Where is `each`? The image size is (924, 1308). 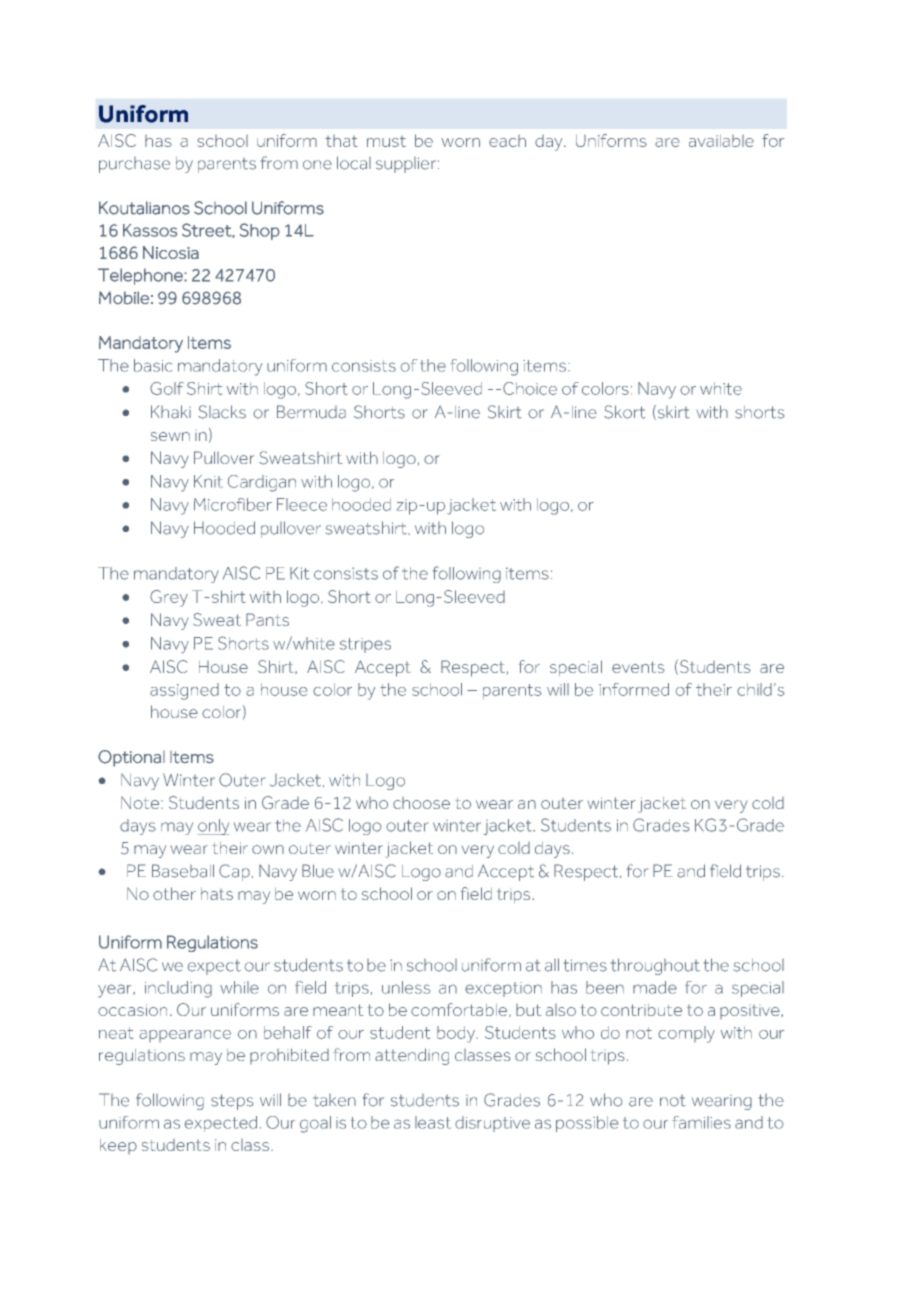 each is located at coordinates (507, 141).
